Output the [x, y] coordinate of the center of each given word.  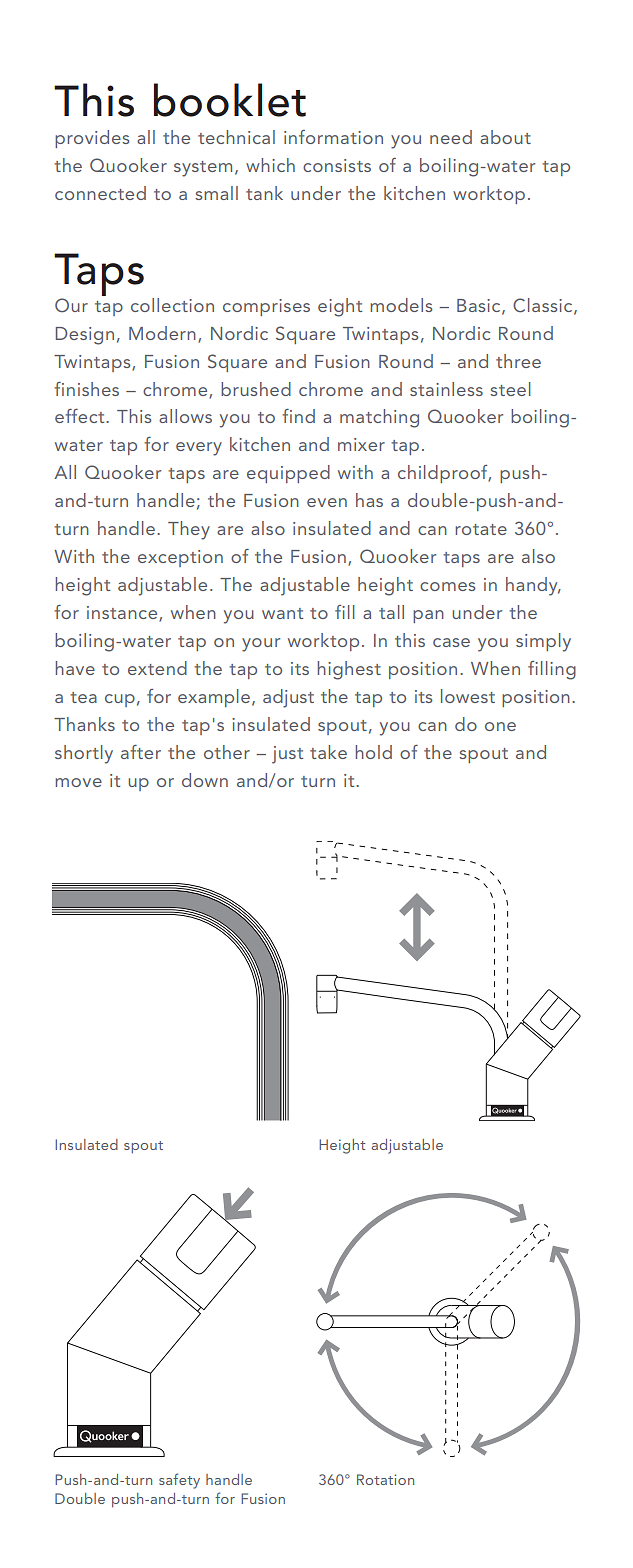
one [500, 726]
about [505, 137]
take [328, 752]
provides [92, 139]
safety [179, 1481]
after [141, 752]
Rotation [385, 1479]
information [333, 137]
